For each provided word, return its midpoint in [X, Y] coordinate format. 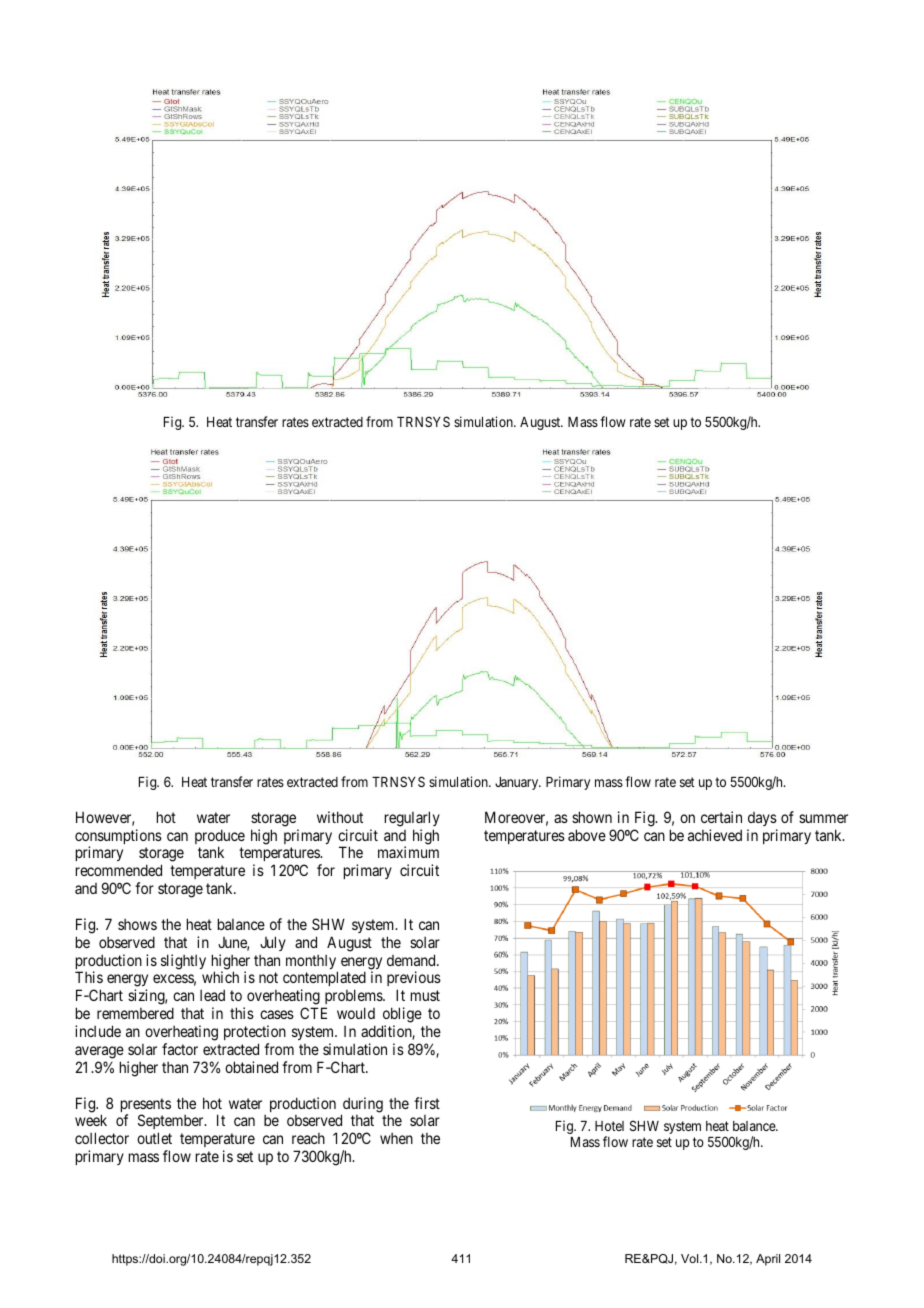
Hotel [609, 1126]
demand [412, 960]
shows [137, 924]
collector [102, 1138]
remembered [135, 1013]
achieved [715, 835]
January [518, 783]
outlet [154, 1138]
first [427, 1103]
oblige [402, 1016]
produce [220, 838]
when [396, 1138]
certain [721, 817]
